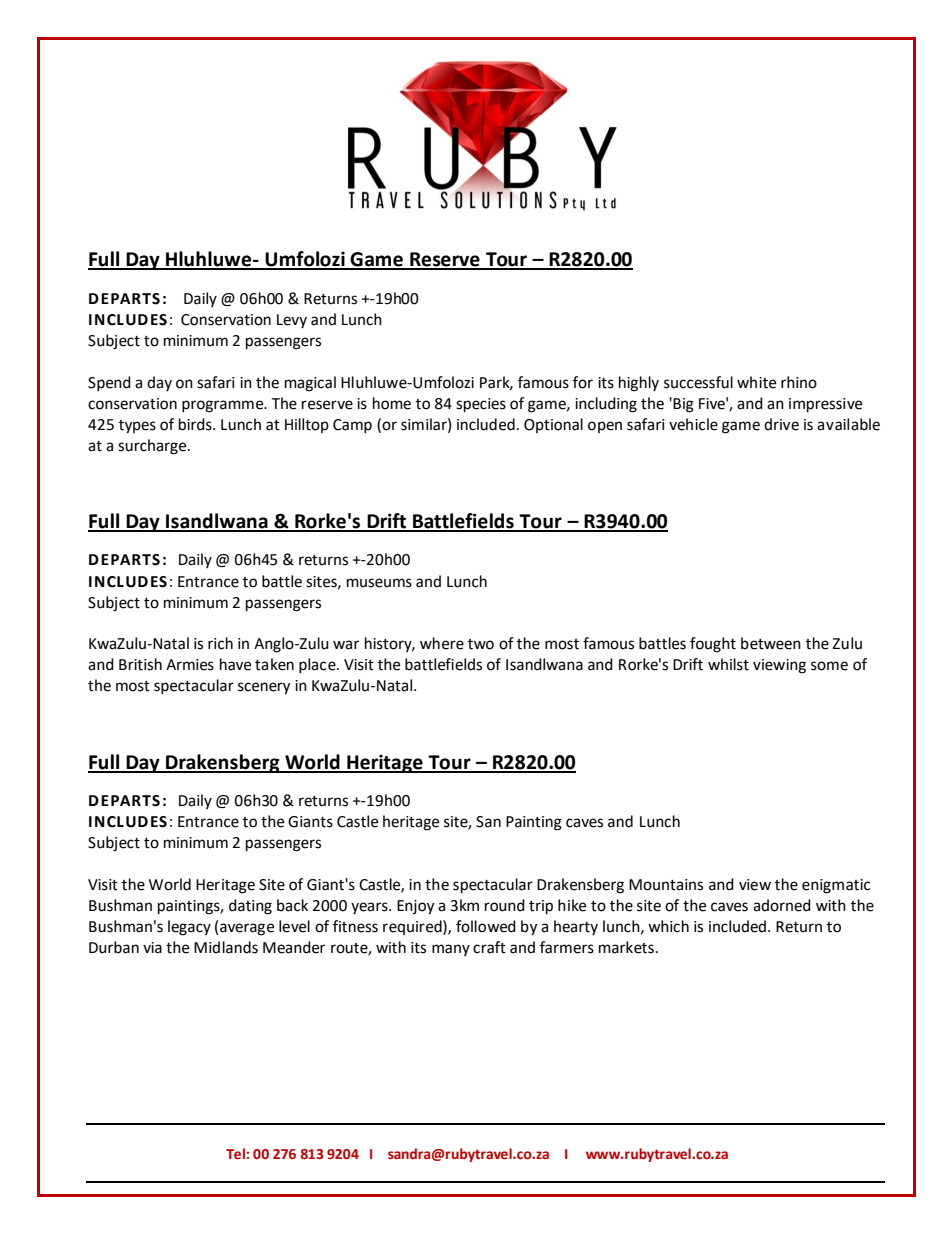 This screenshot has width=952, height=1233. What do you see at coordinates (264, 688) in the screenshot?
I see `scenery` at bounding box center [264, 688].
